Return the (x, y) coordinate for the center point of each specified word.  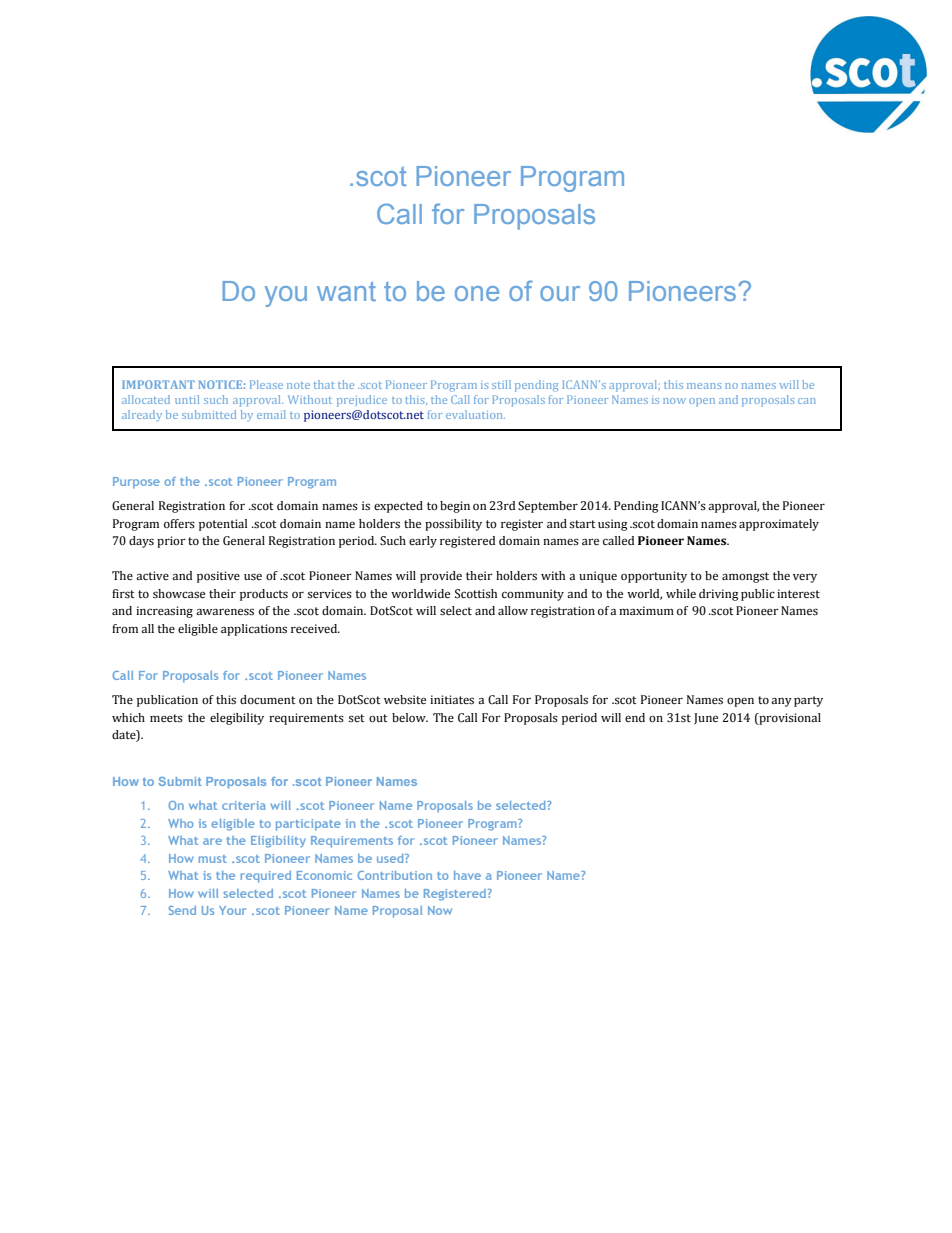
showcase (179, 594)
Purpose (136, 483)
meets (166, 718)
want (346, 291)
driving (718, 595)
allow (513, 611)
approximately (779, 525)
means (704, 386)
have (467, 875)
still (501, 384)
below (410, 717)
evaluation (475, 414)
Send (182, 910)
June (706, 719)
